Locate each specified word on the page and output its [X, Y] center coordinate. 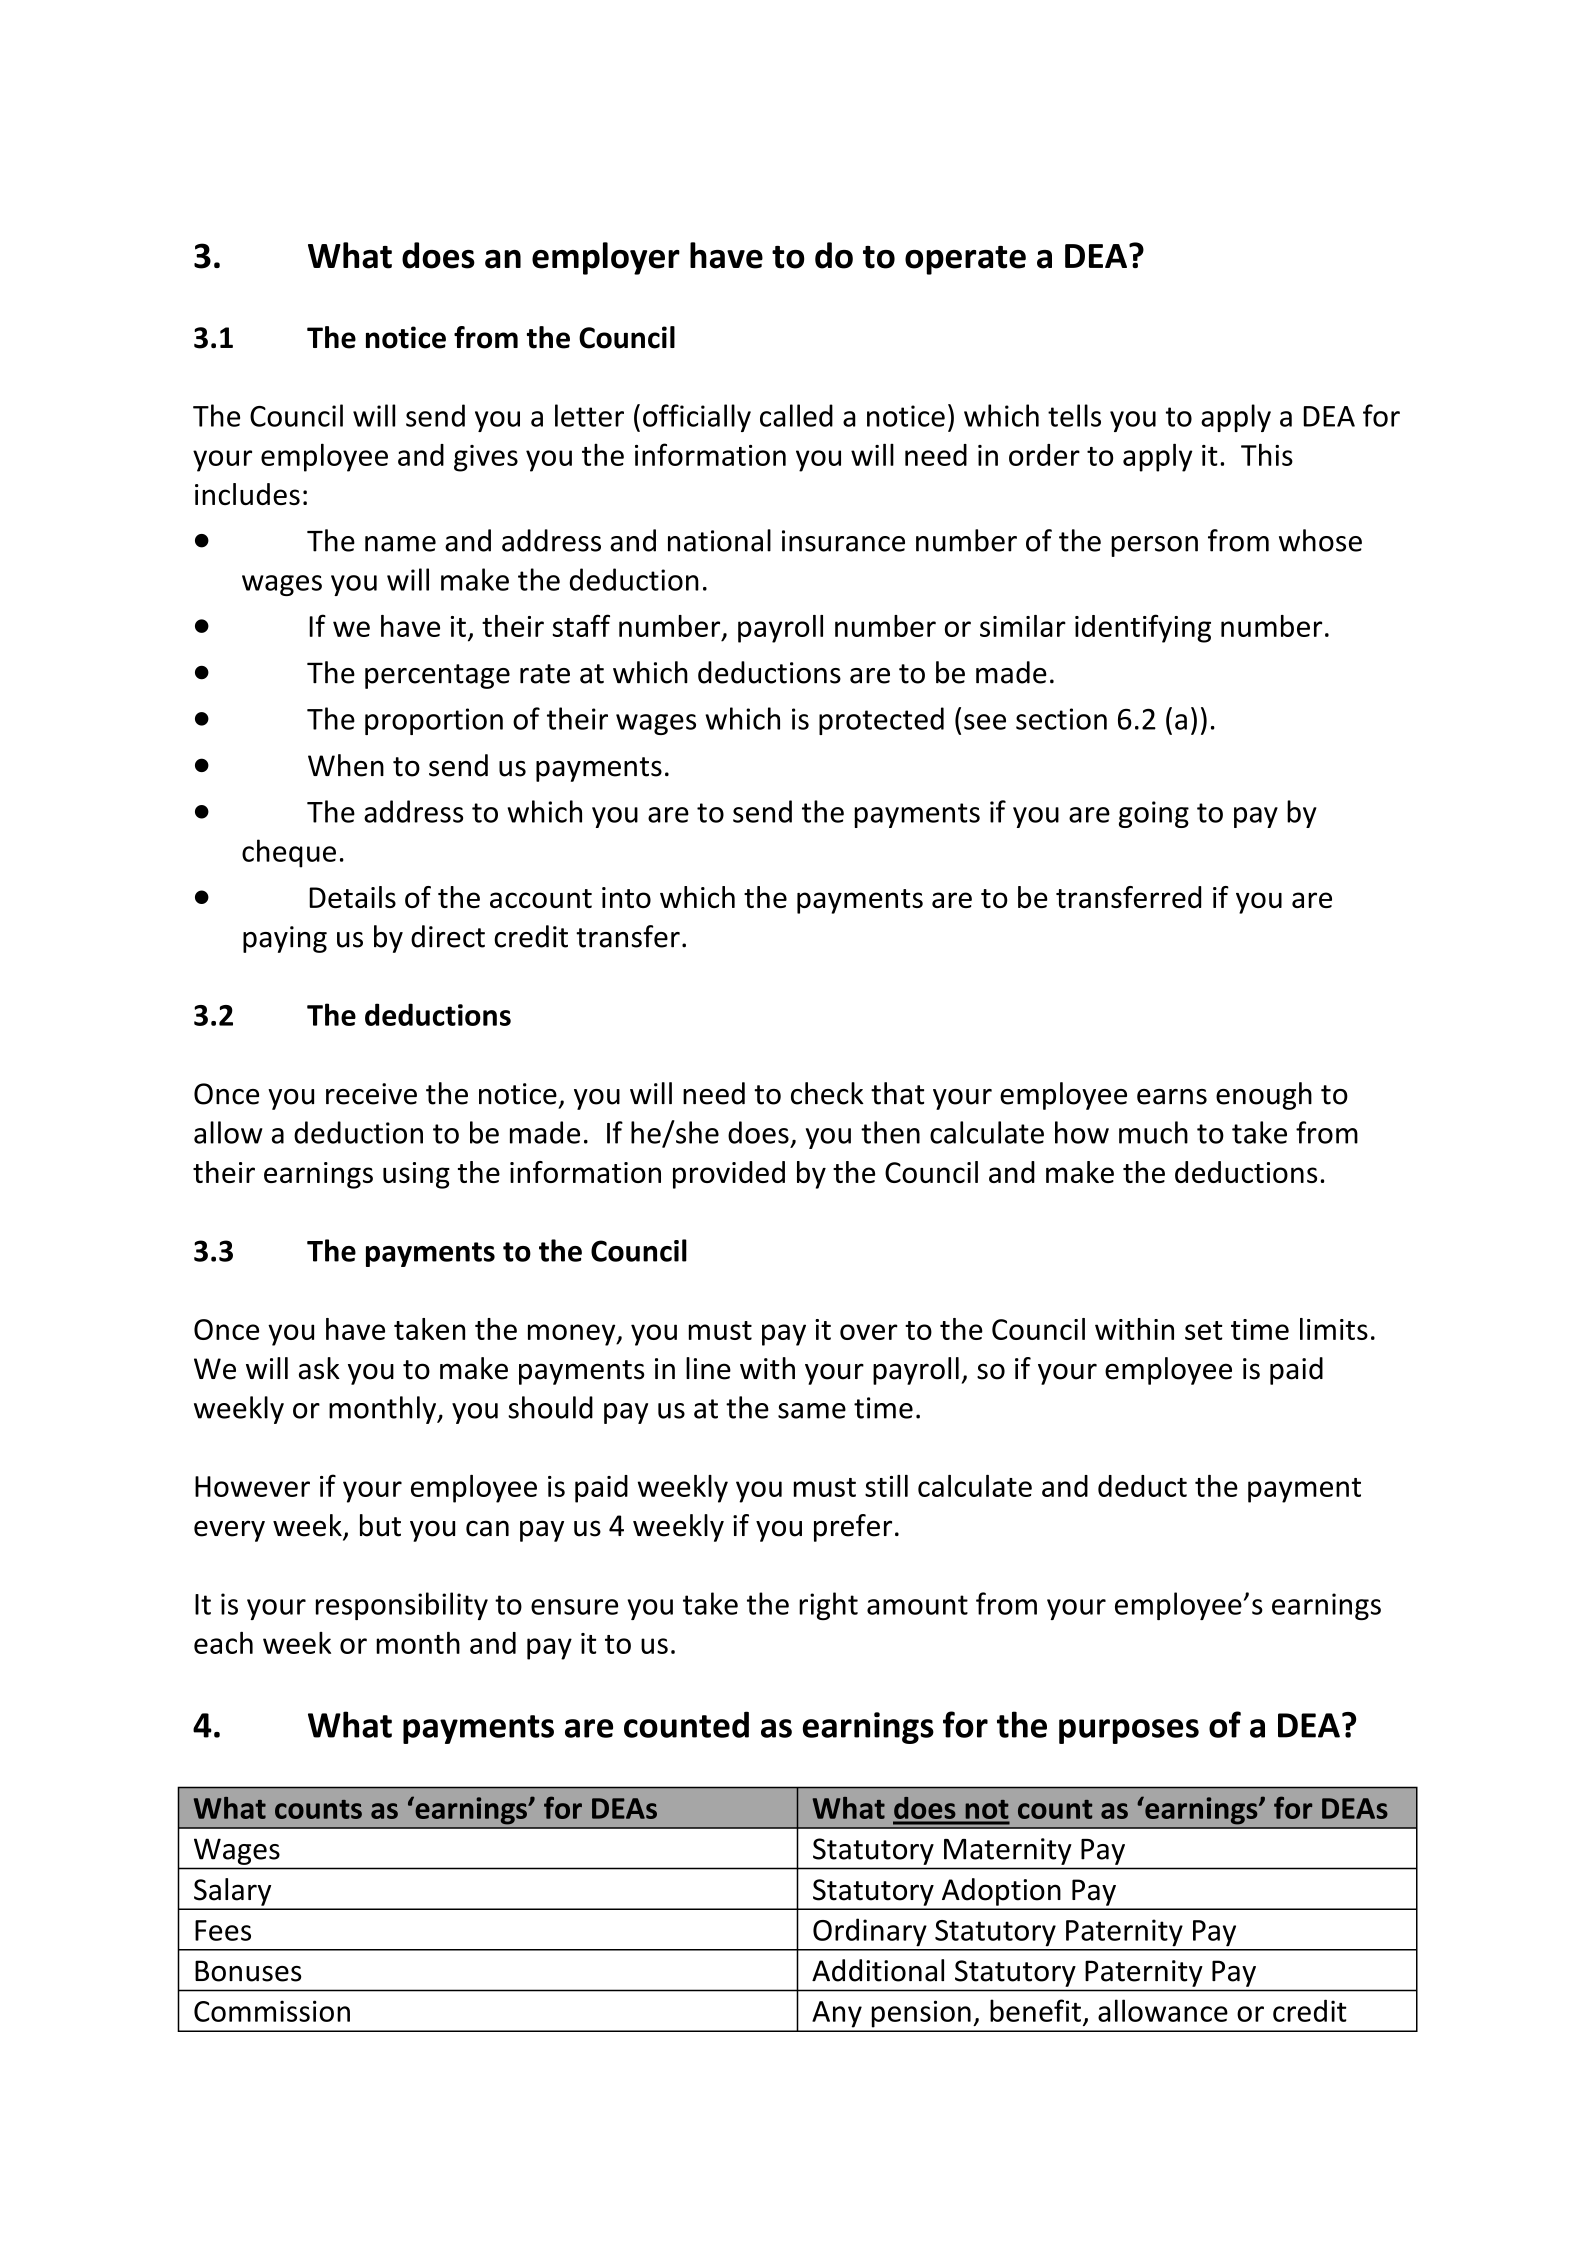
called [796, 415]
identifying [1143, 628]
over [869, 1332]
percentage [437, 676]
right [828, 1606]
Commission [272, 2011]
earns [1172, 1097]
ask [319, 1368]
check [827, 1093]
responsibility [402, 1606]
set [1204, 1330]
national [719, 540]
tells [1074, 415]
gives [486, 458]
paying [285, 939]
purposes [1129, 1731]
